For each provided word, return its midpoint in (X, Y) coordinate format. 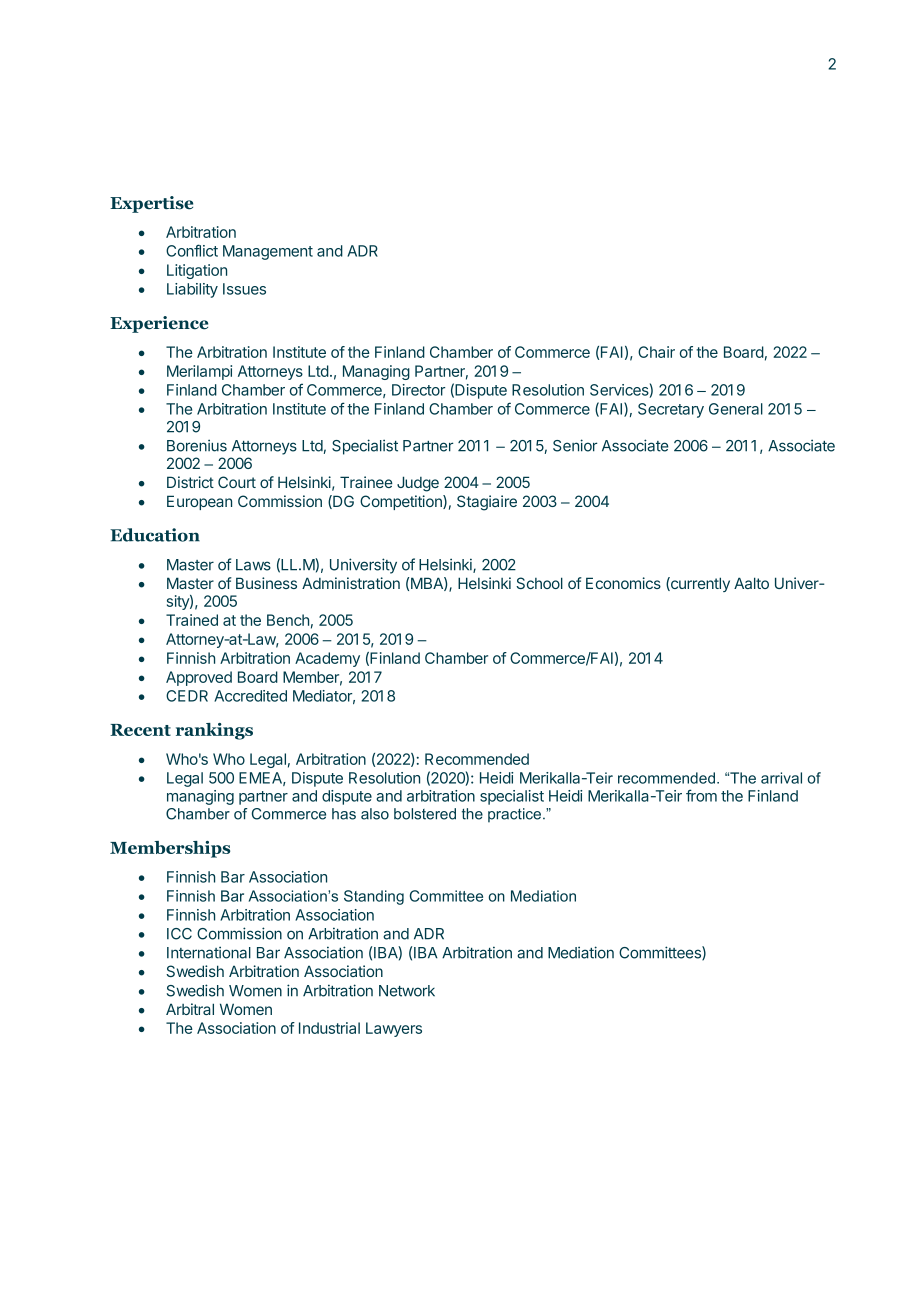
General (736, 409)
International (209, 952)
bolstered (425, 814)
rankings (214, 731)
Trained (192, 620)
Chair (656, 352)
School (539, 583)
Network (407, 991)
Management (268, 252)
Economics (623, 583)
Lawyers (394, 1029)
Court (237, 482)
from (701, 795)
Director (418, 390)
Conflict (192, 250)
